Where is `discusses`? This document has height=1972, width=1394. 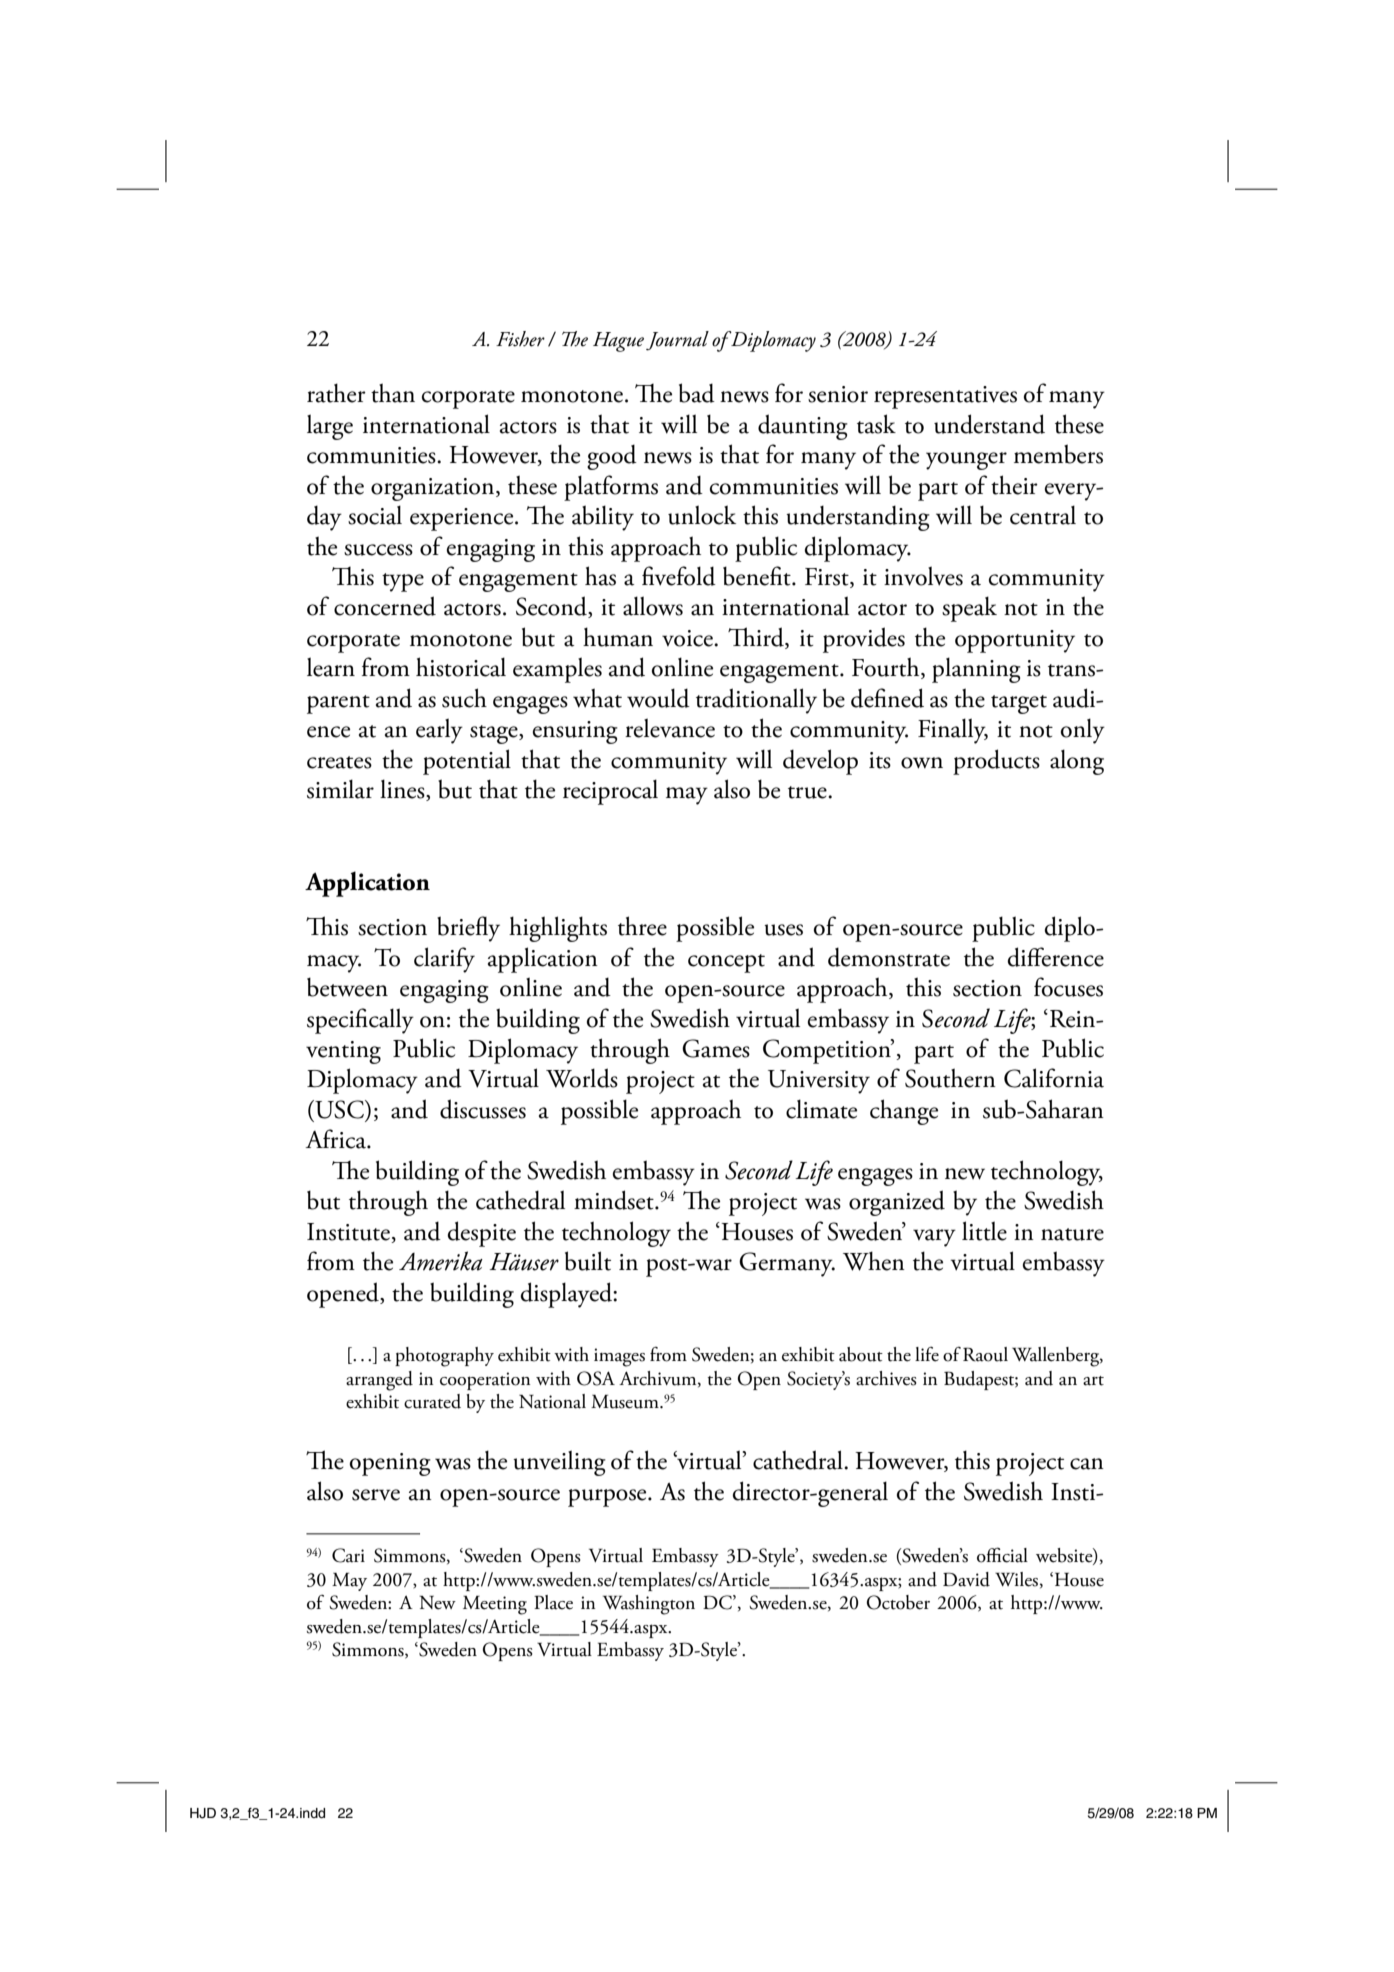 discusses is located at coordinates (483, 1109).
